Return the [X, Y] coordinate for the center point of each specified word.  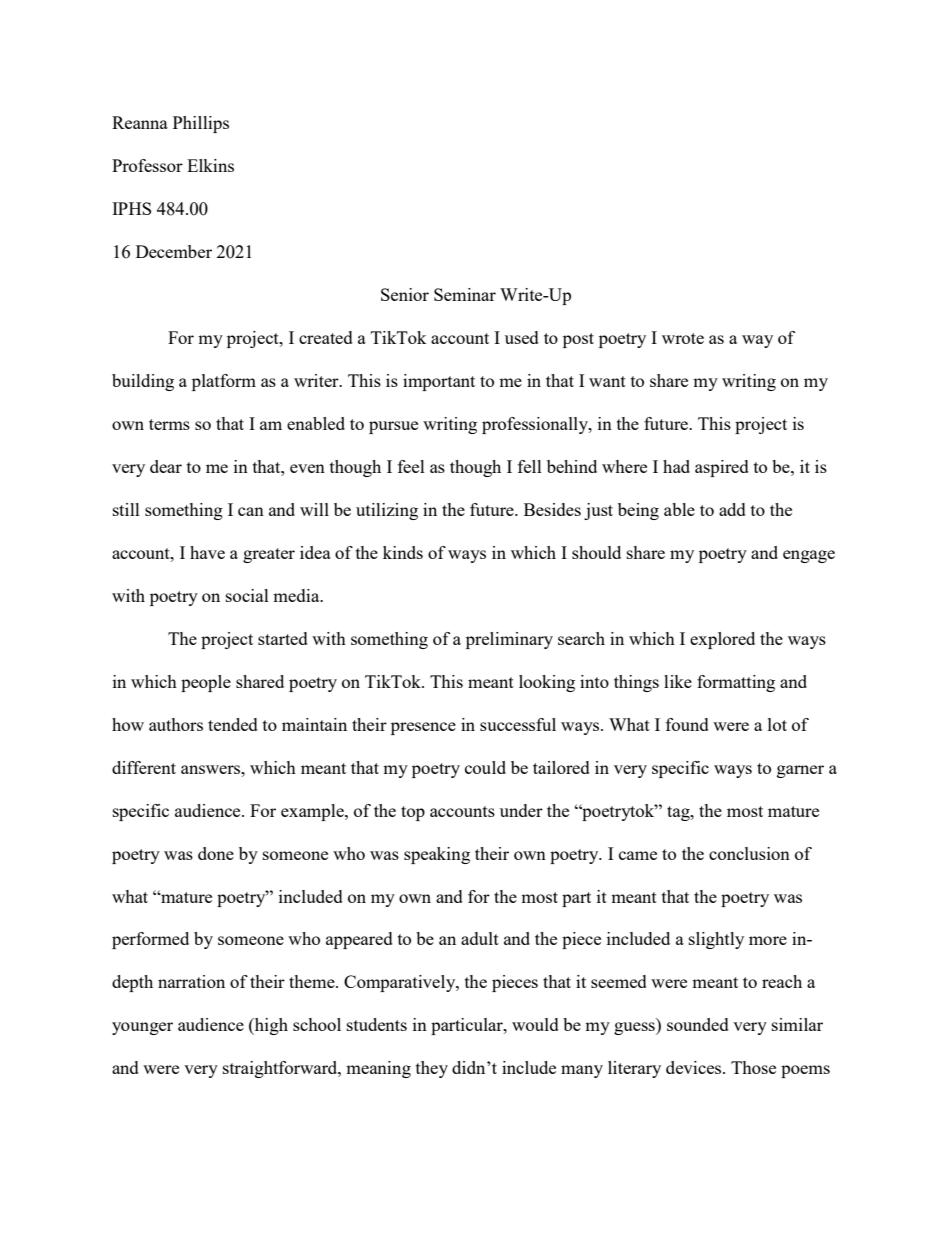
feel [411, 466]
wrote [683, 338]
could [485, 767]
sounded [698, 1024]
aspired [722, 468]
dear [166, 466]
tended [233, 724]
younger [142, 1028]
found [687, 724]
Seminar [465, 294]
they [432, 1069]
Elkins [210, 165]
